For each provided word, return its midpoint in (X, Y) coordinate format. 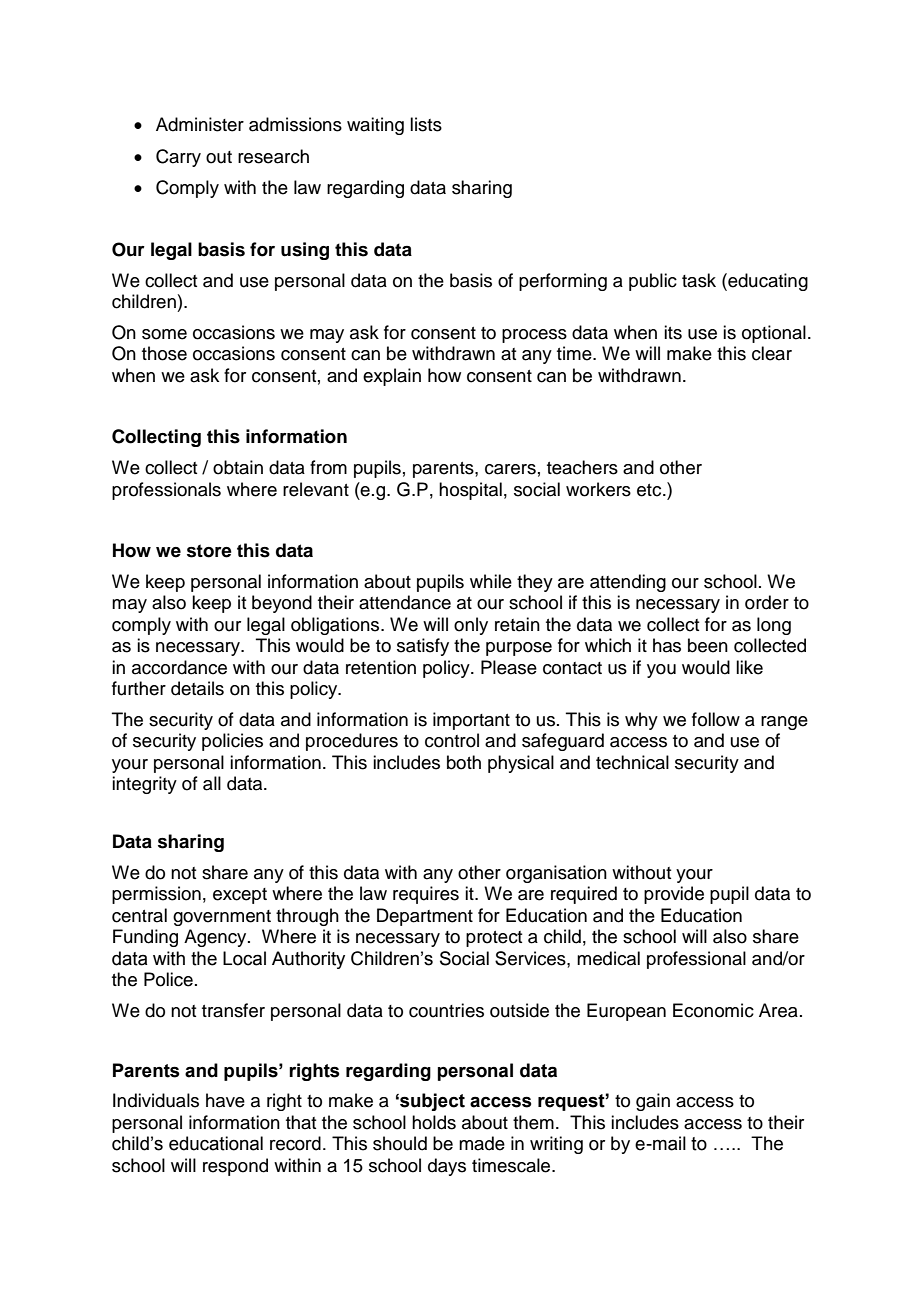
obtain (238, 467)
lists (426, 124)
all (212, 783)
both (464, 762)
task (699, 280)
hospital (470, 491)
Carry (178, 158)
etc (650, 490)
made (482, 1143)
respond (235, 1167)
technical (632, 762)
